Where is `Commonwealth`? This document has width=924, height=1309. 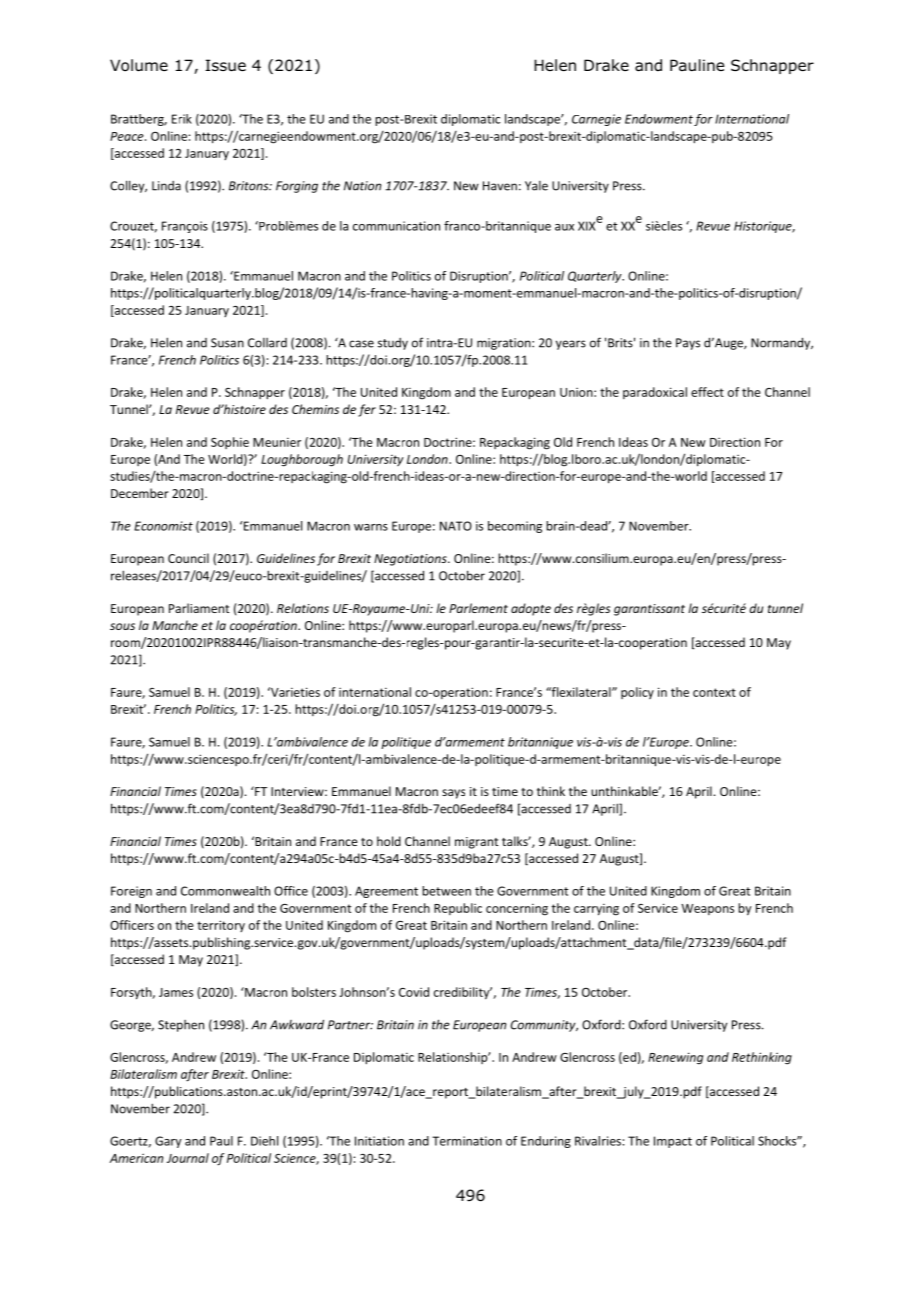
Commonwealth is located at coordinates (225, 891).
